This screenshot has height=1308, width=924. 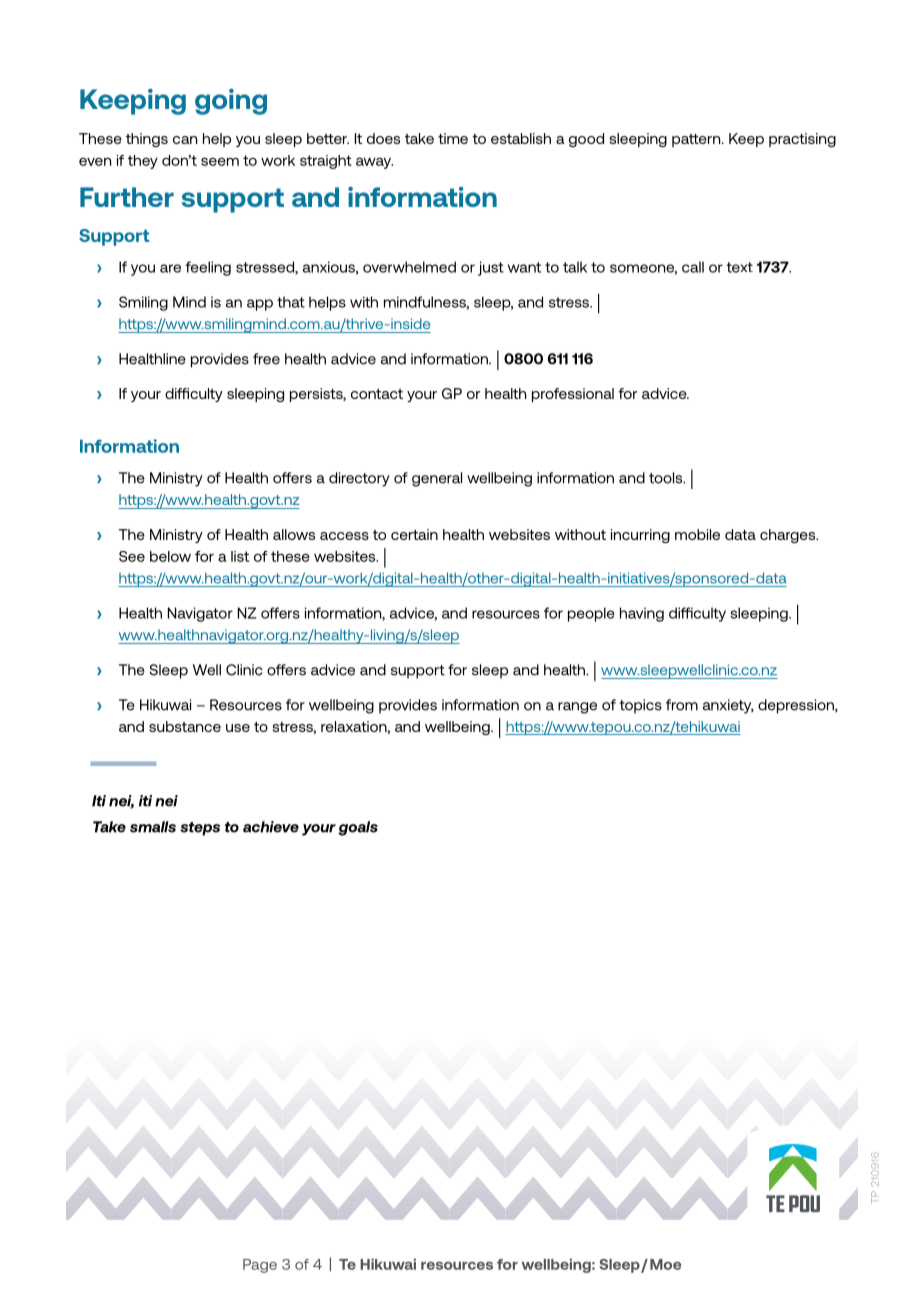 I want to click on can, so click(x=185, y=140).
